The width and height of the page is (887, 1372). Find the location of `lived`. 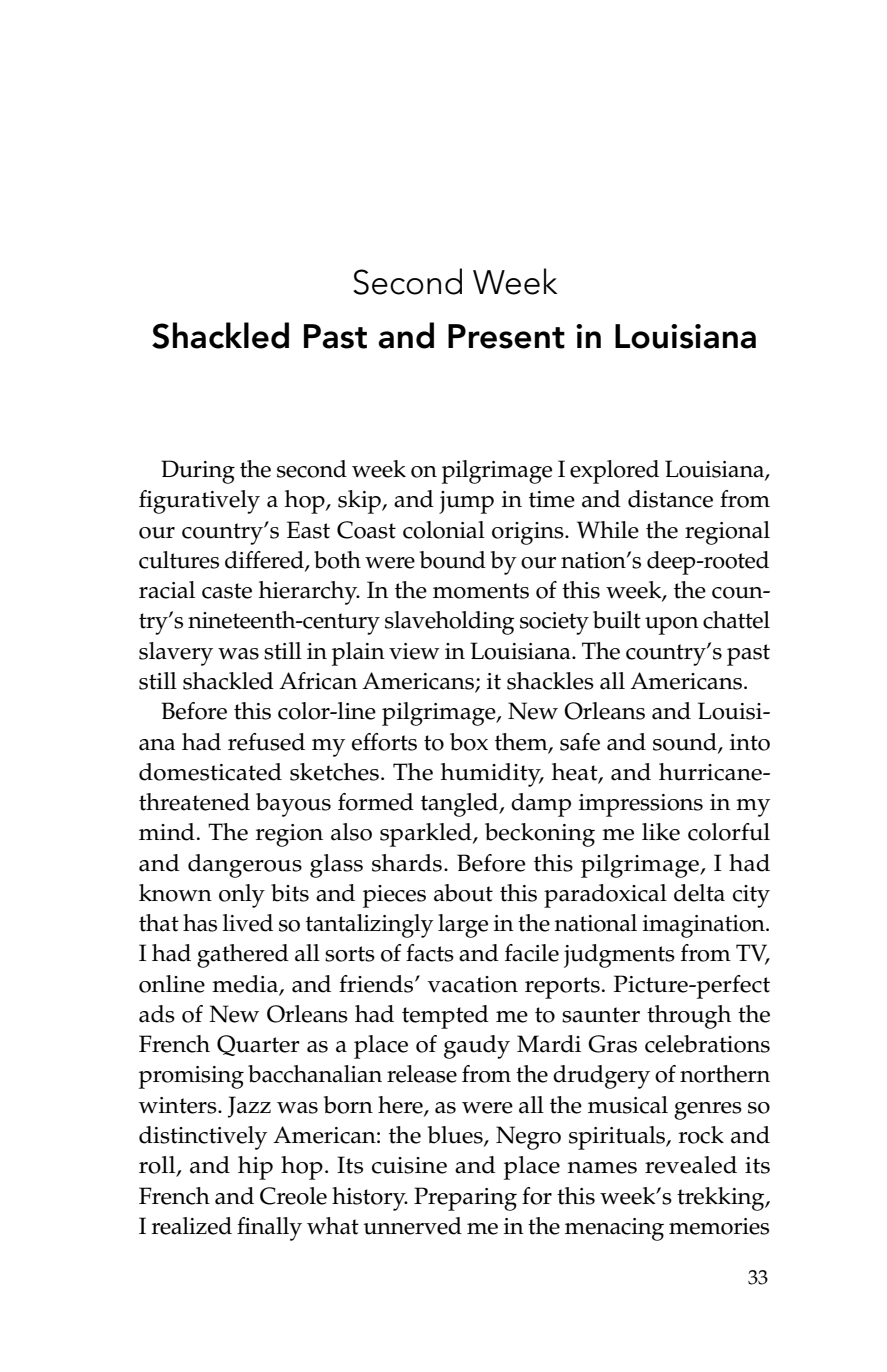

lived is located at coordinates (248, 923).
